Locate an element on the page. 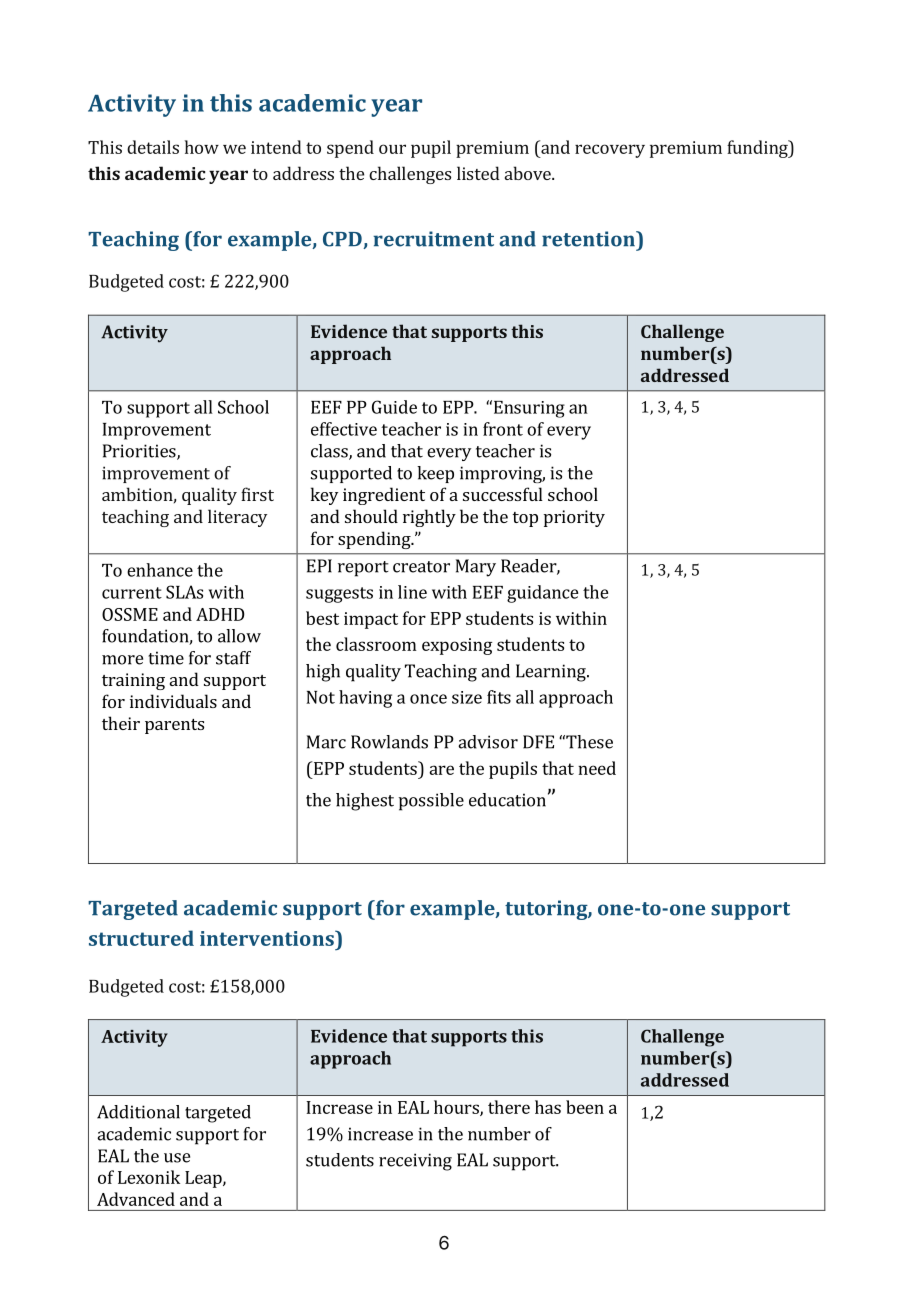  literacy is located at coordinates (237, 518).
